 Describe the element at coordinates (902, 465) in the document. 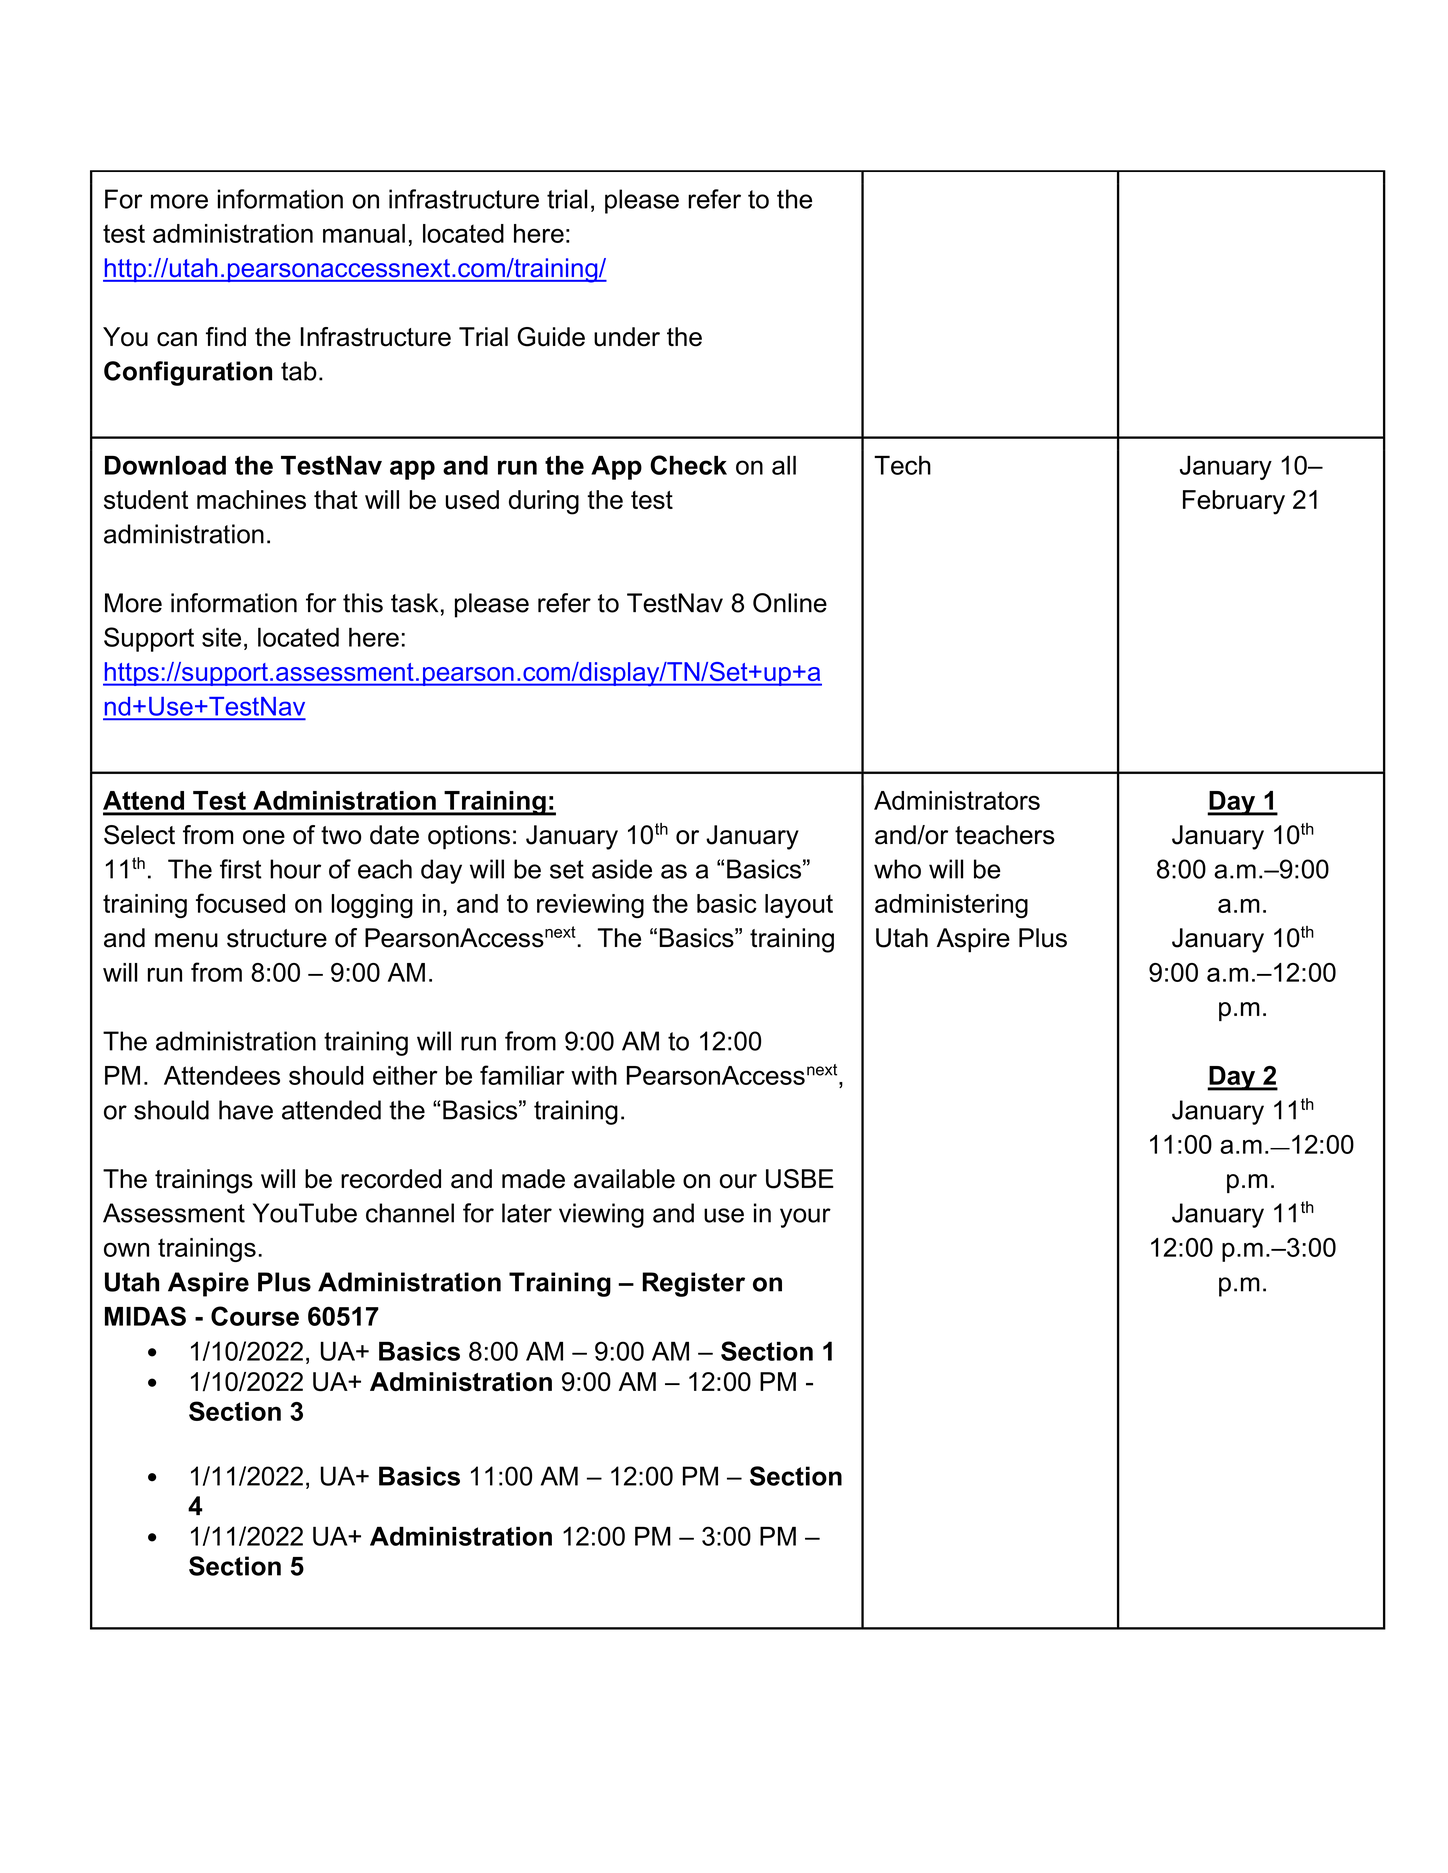

I see `Tech` at that location.
